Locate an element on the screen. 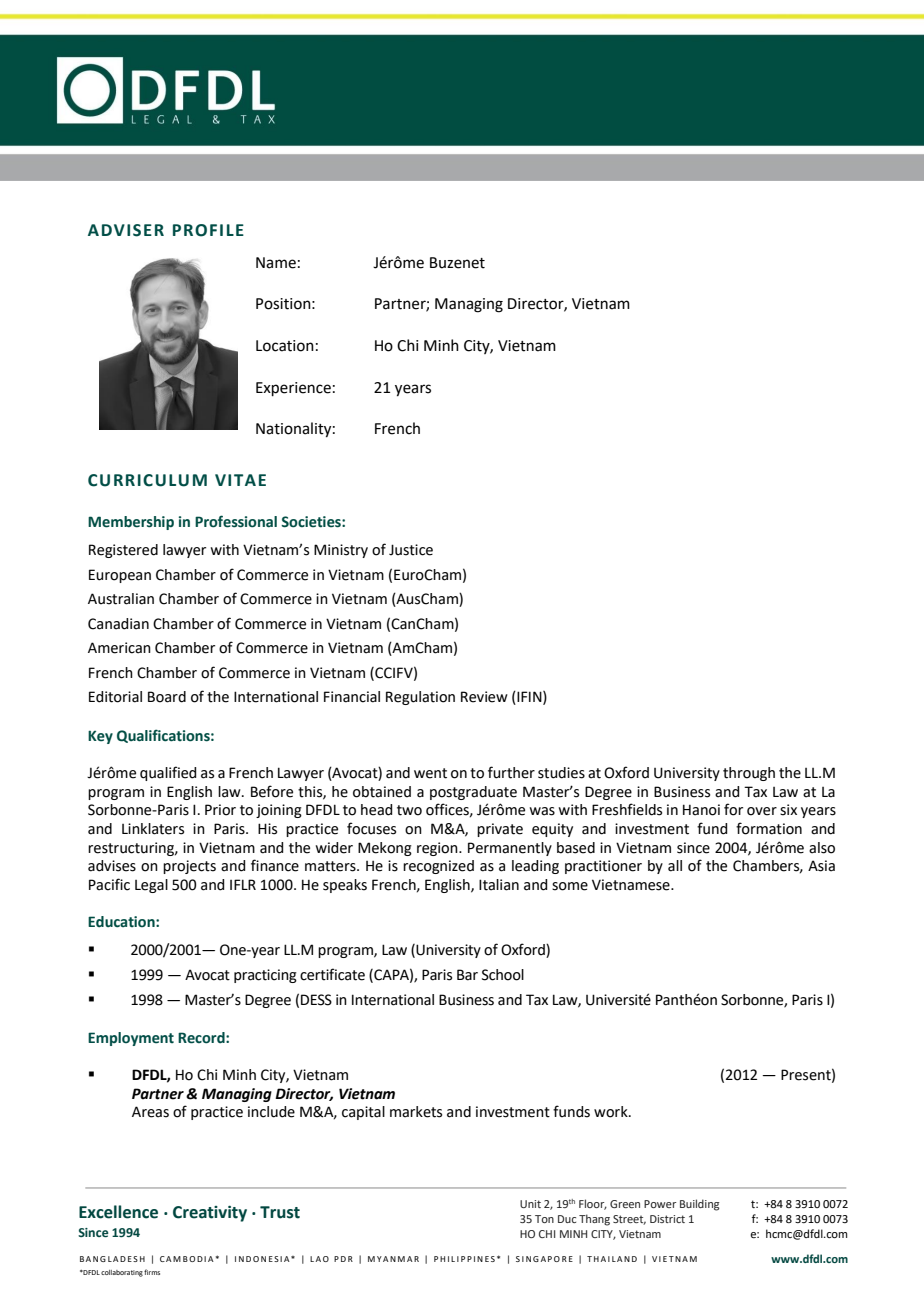 This screenshot has height=1308, width=924. all is located at coordinates (675, 866).
